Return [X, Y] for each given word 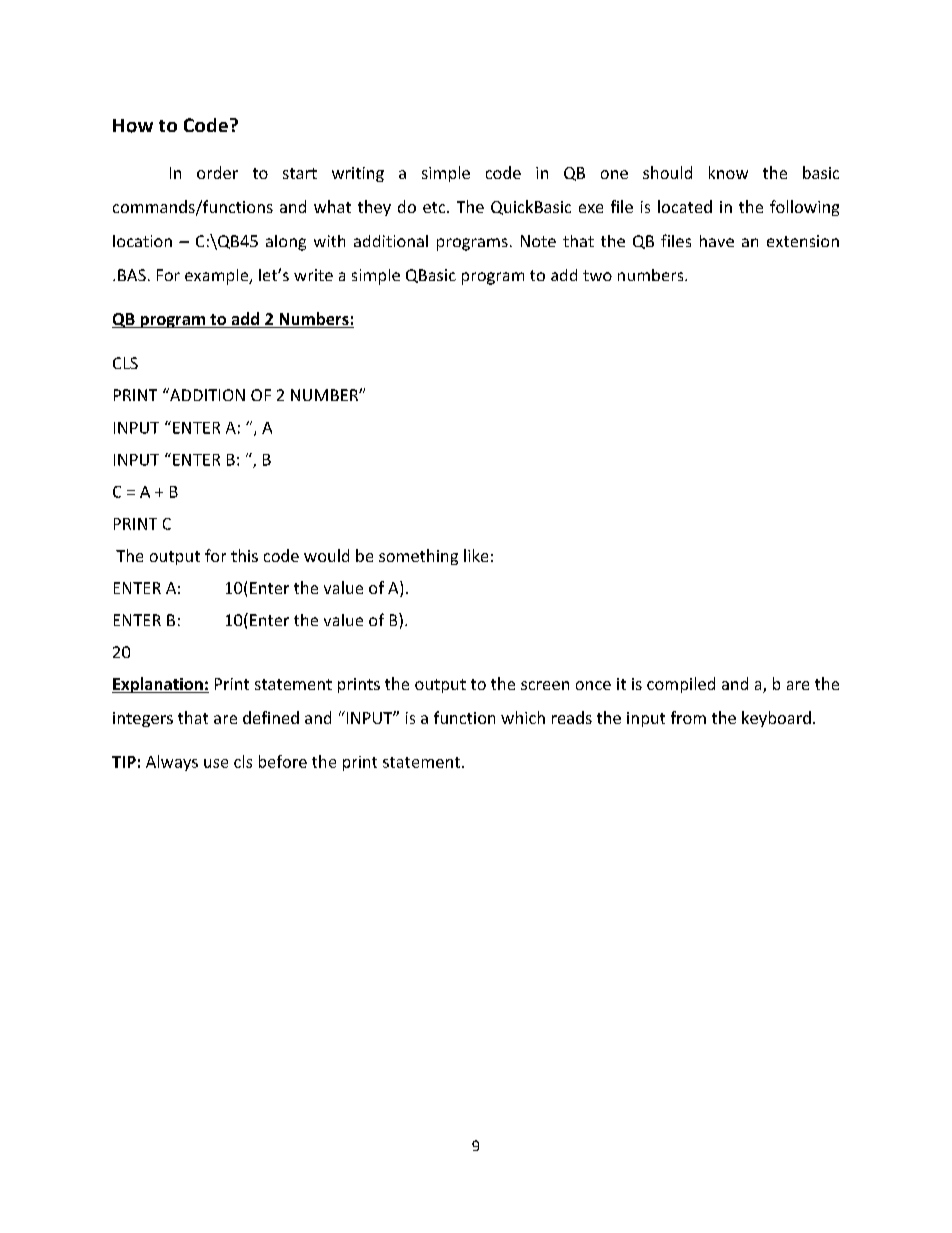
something [418, 557]
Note [538, 241]
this [244, 555]
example [218, 277]
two [597, 275]
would [326, 555]
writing [358, 174]
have [717, 241]
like [476, 555]
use [216, 763]
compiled [681, 685]
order [217, 172]
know [728, 172]
